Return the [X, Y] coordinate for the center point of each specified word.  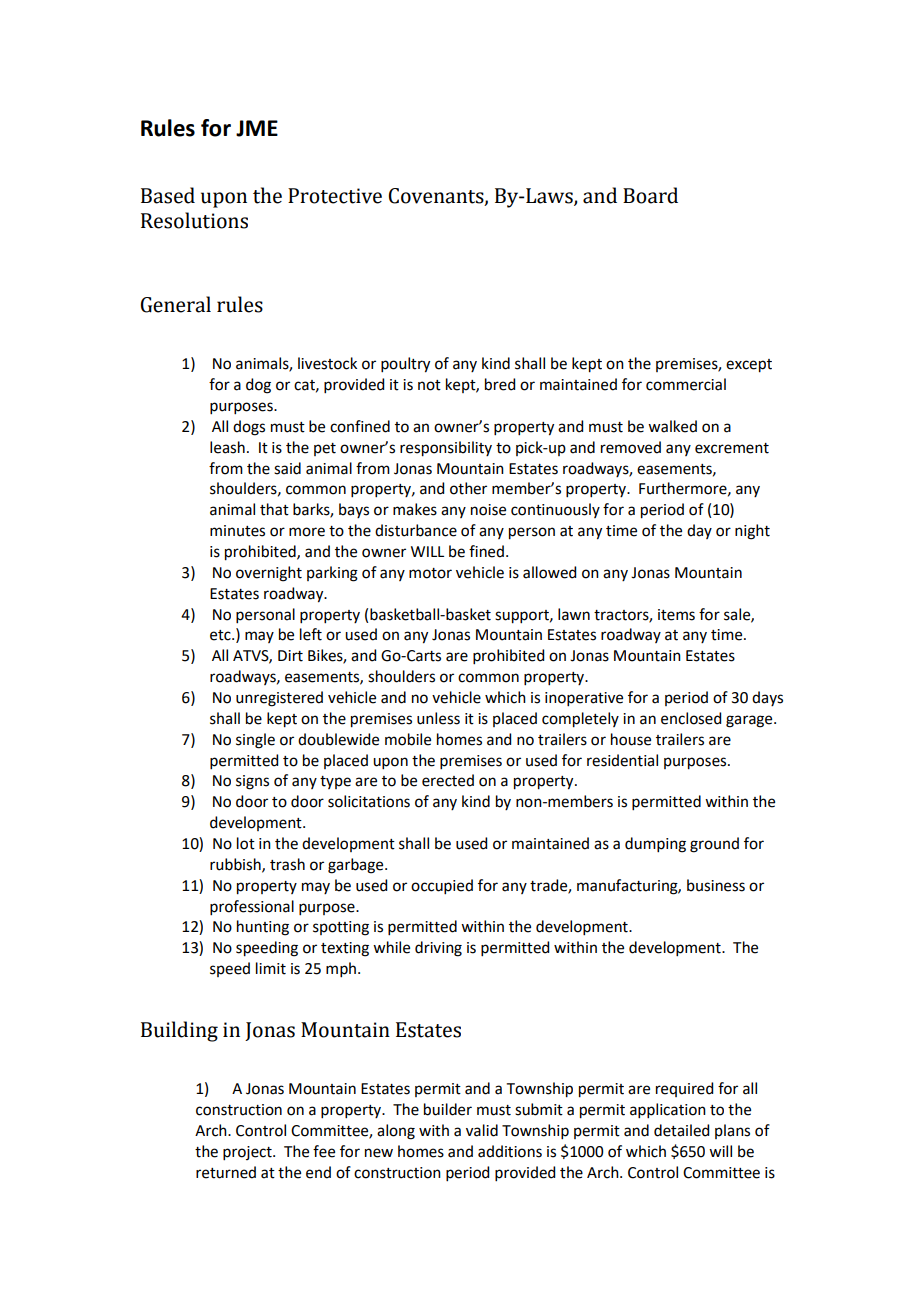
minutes [237, 531]
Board [650, 195]
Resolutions [194, 220]
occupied [442, 886]
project [248, 1153]
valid [482, 1130]
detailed [681, 1130]
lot [246, 843]
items [676, 615]
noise [488, 510]
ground [714, 845]
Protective [335, 196]
